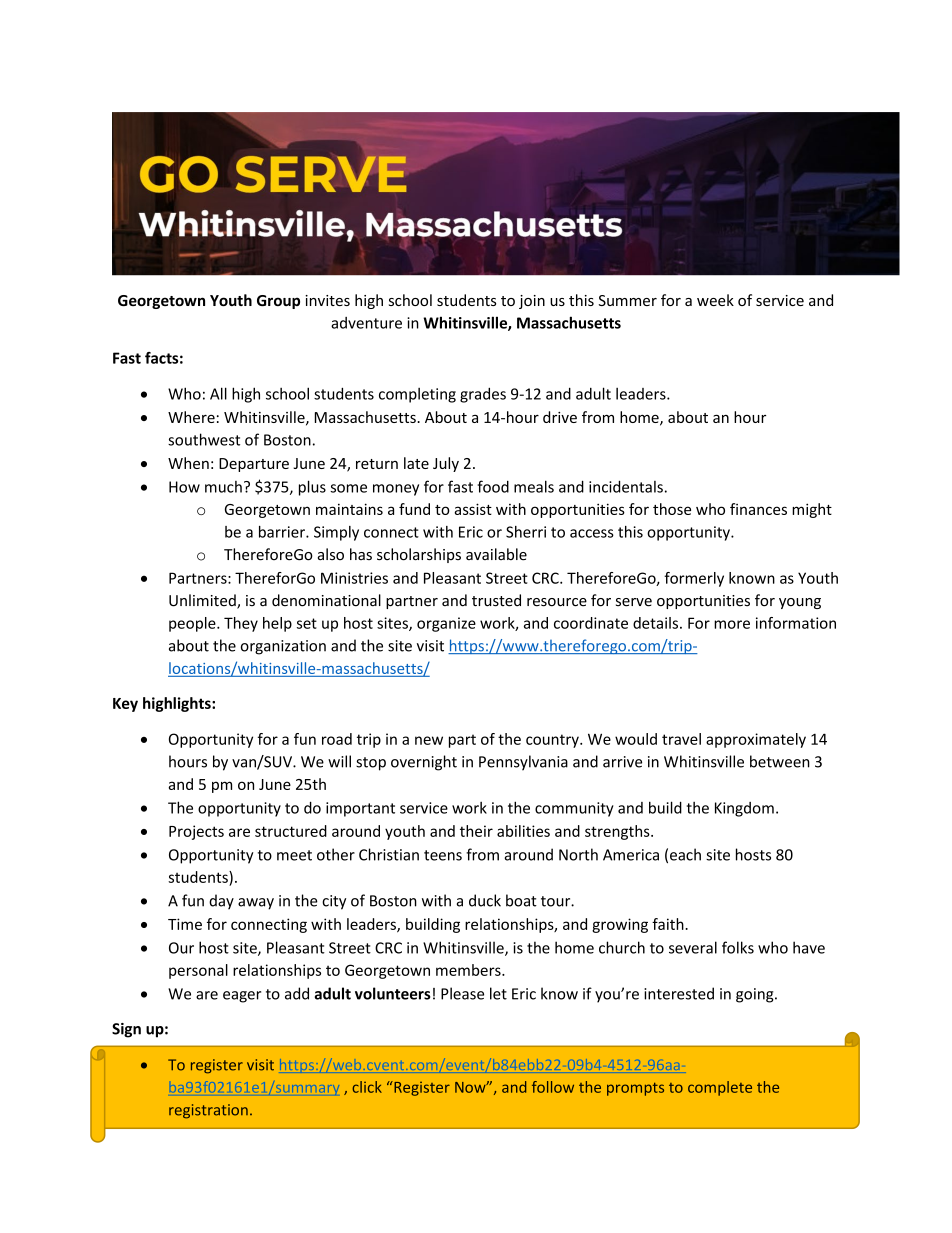  Describe the element at coordinates (756, 740) in the document. I see `approximately` at that location.
